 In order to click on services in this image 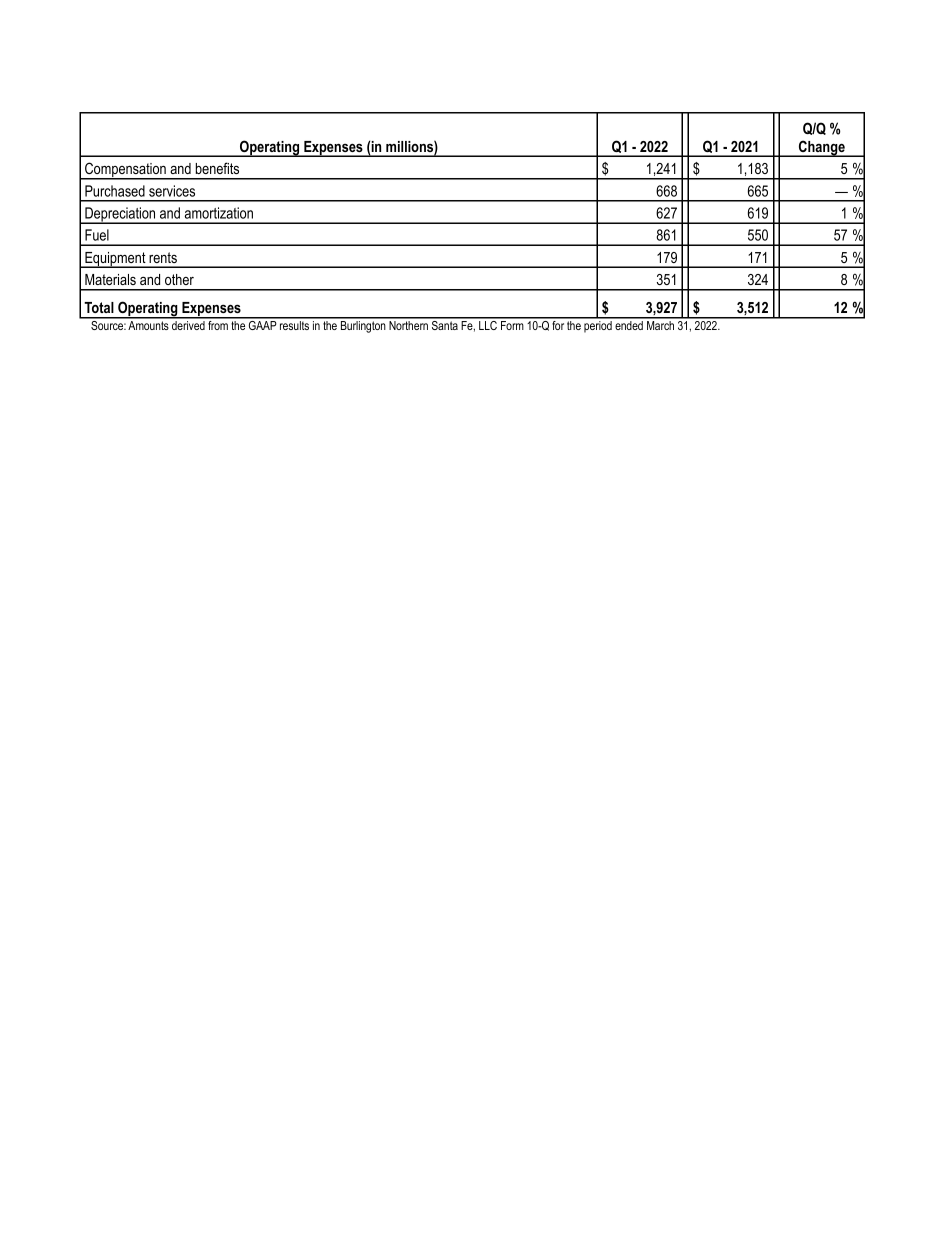, I will do `click(172, 191)`.
